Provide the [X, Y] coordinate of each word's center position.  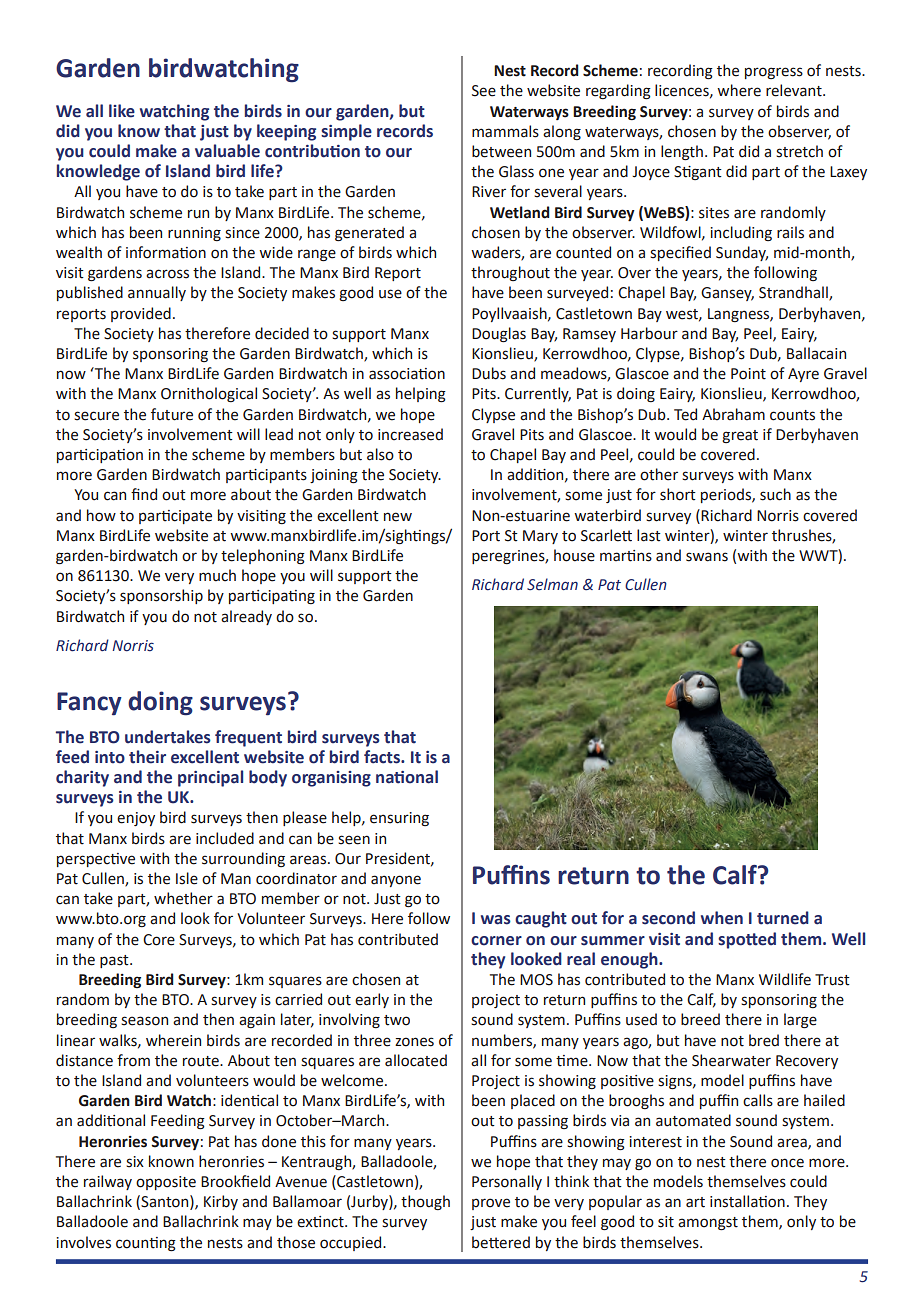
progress [774, 73]
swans [707, 557]
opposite [166, 1183]
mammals [505, 131]
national [407, 777]
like [122, 111]
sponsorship [161, 596]
